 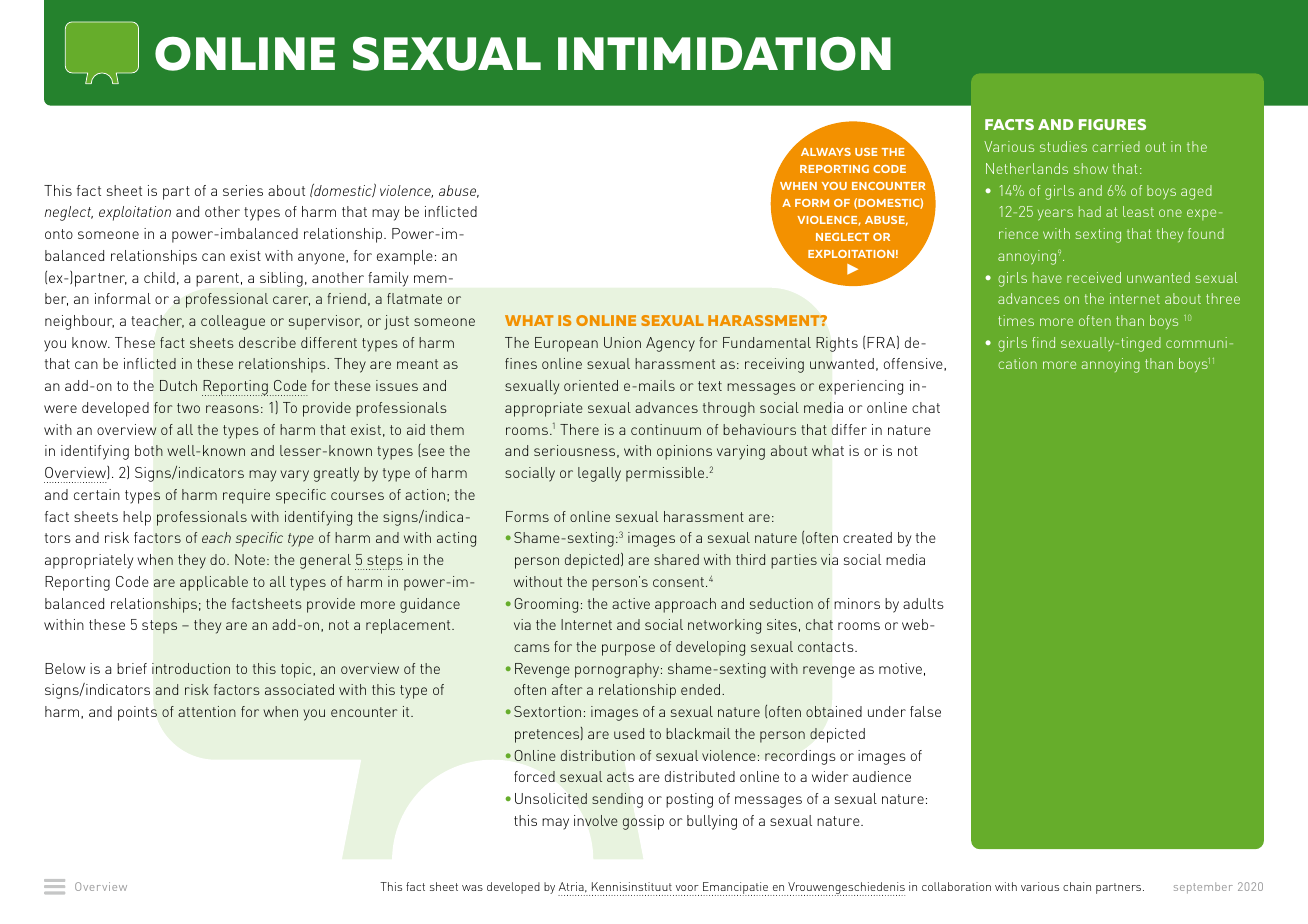 I want to click on motive, so click(x=900, y=668).
